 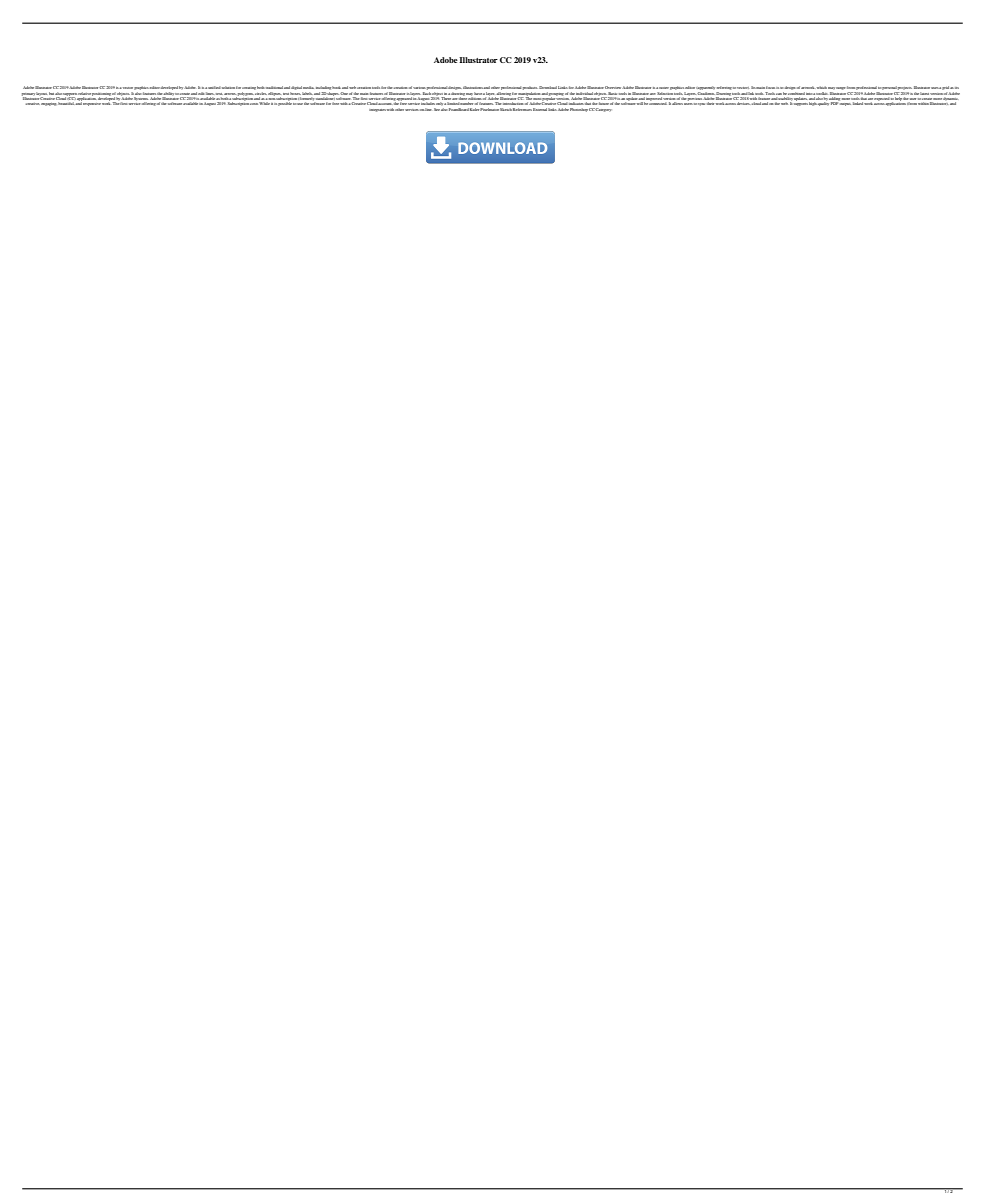 I want to click on Overview, so click(x=614, y=87).
